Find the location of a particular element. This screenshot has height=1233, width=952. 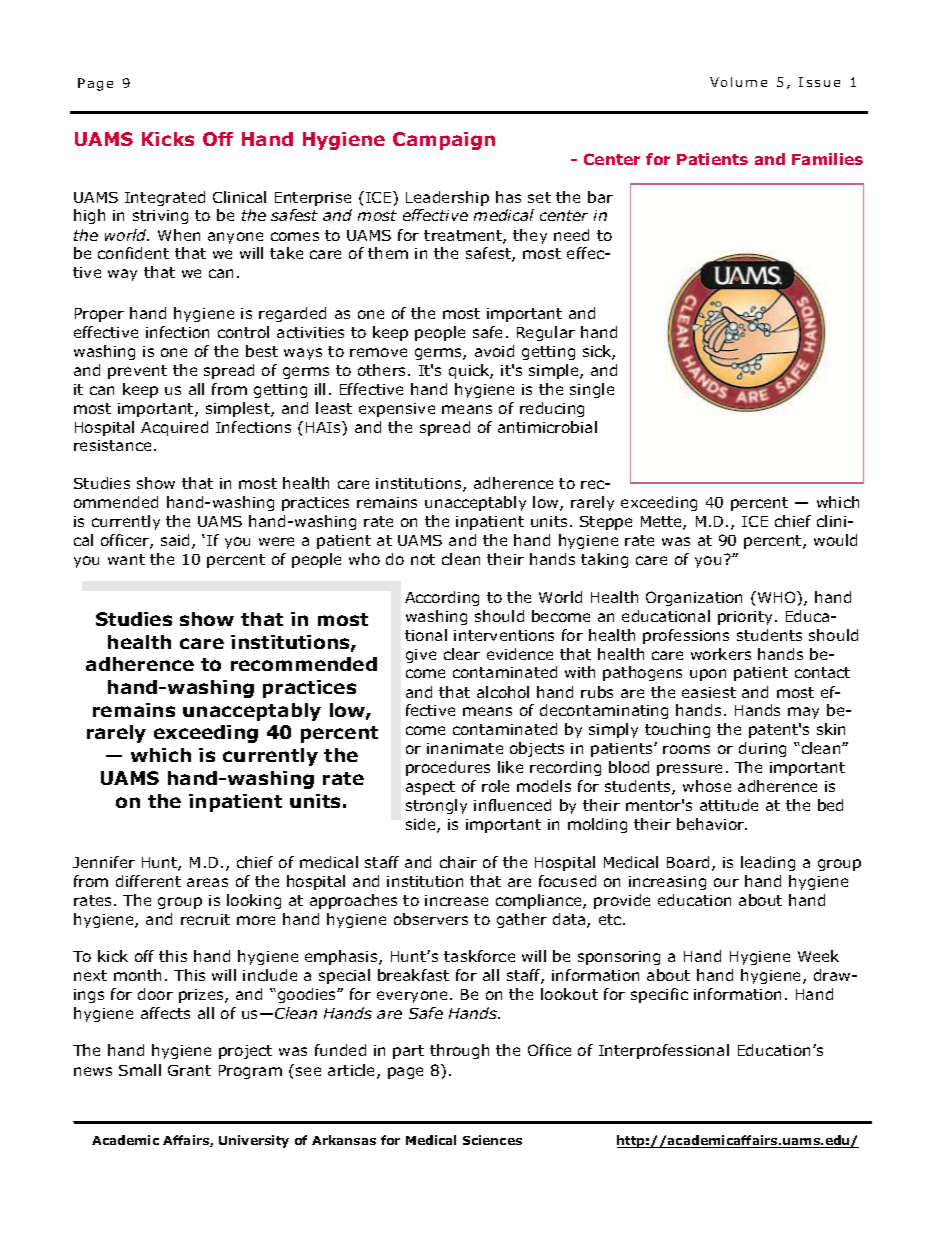

areas is located at coordinates (207, 882).
